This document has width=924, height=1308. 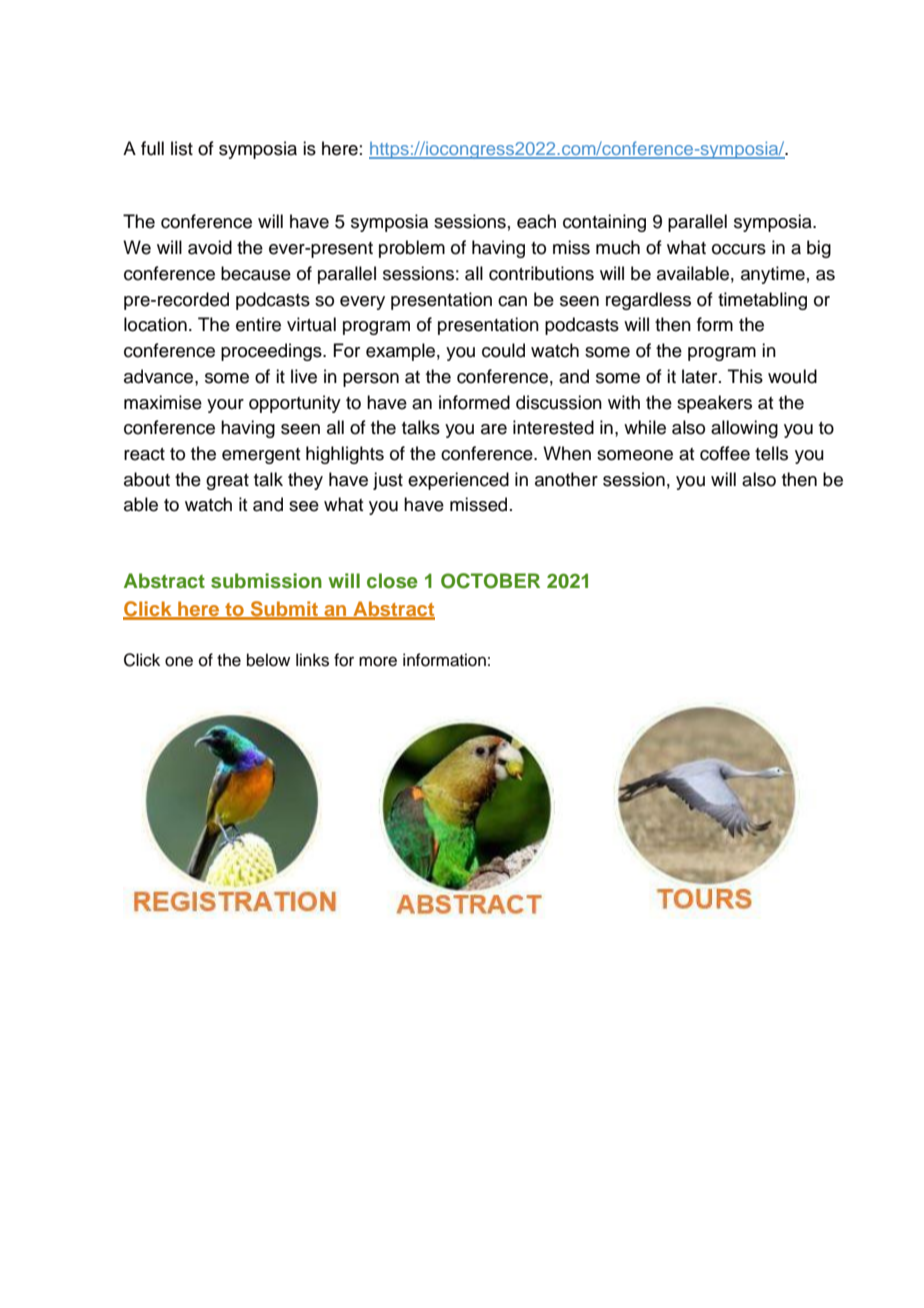 I want to click on list, so click(x=182, y=148).
